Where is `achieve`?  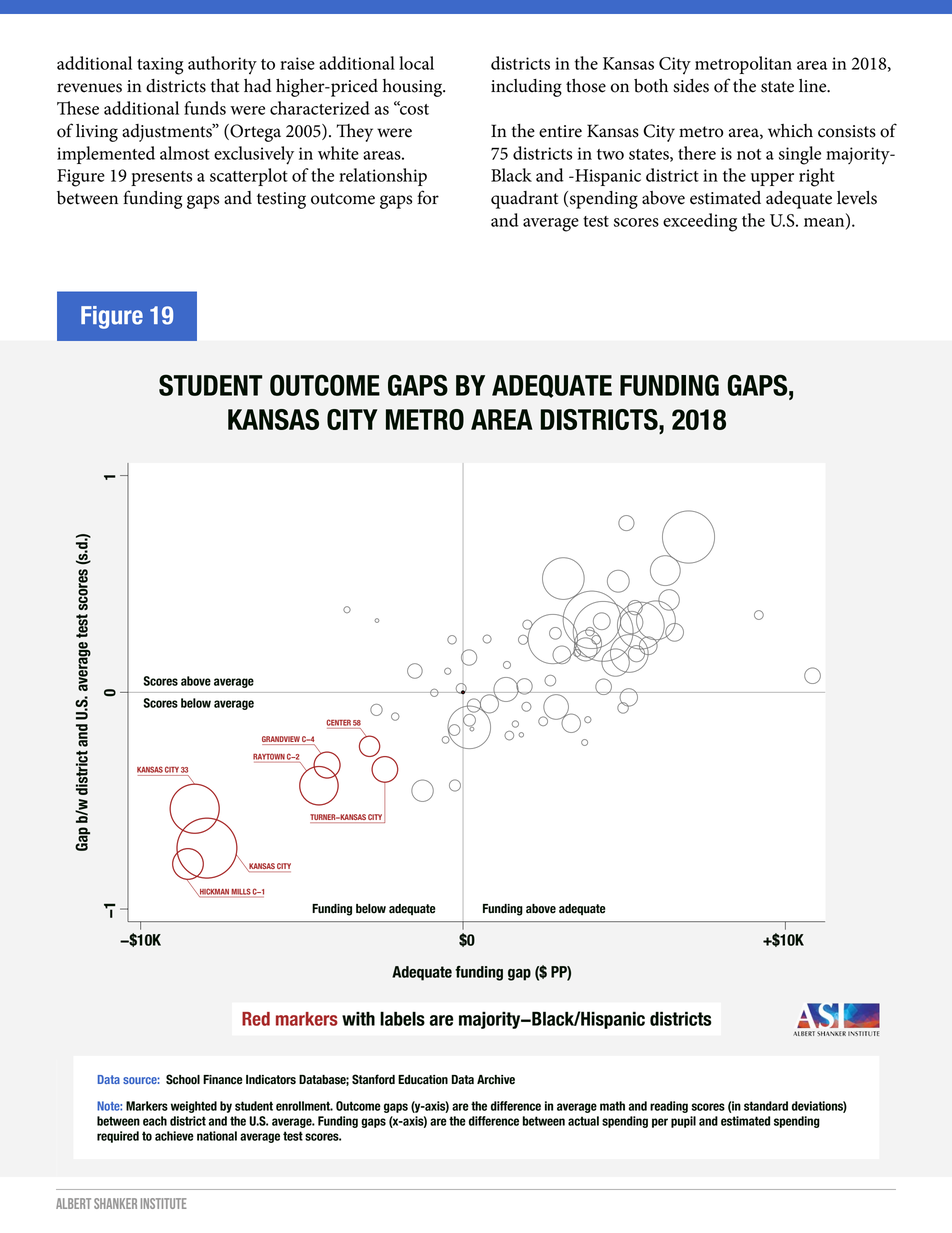
achieve is located at coordinates (174, 1136).
